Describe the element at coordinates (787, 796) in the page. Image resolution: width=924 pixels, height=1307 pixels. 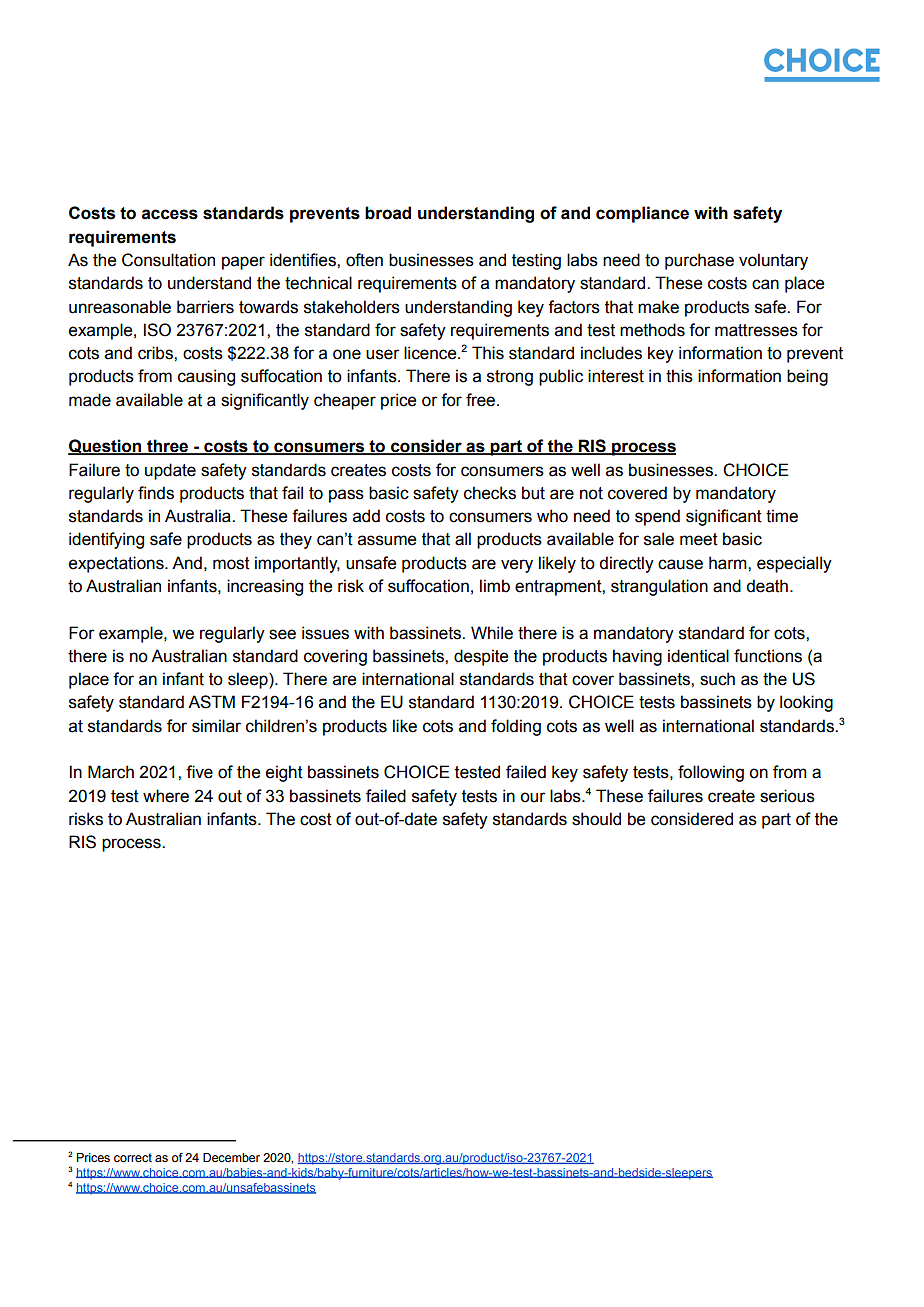
I see `serious` at that location.
